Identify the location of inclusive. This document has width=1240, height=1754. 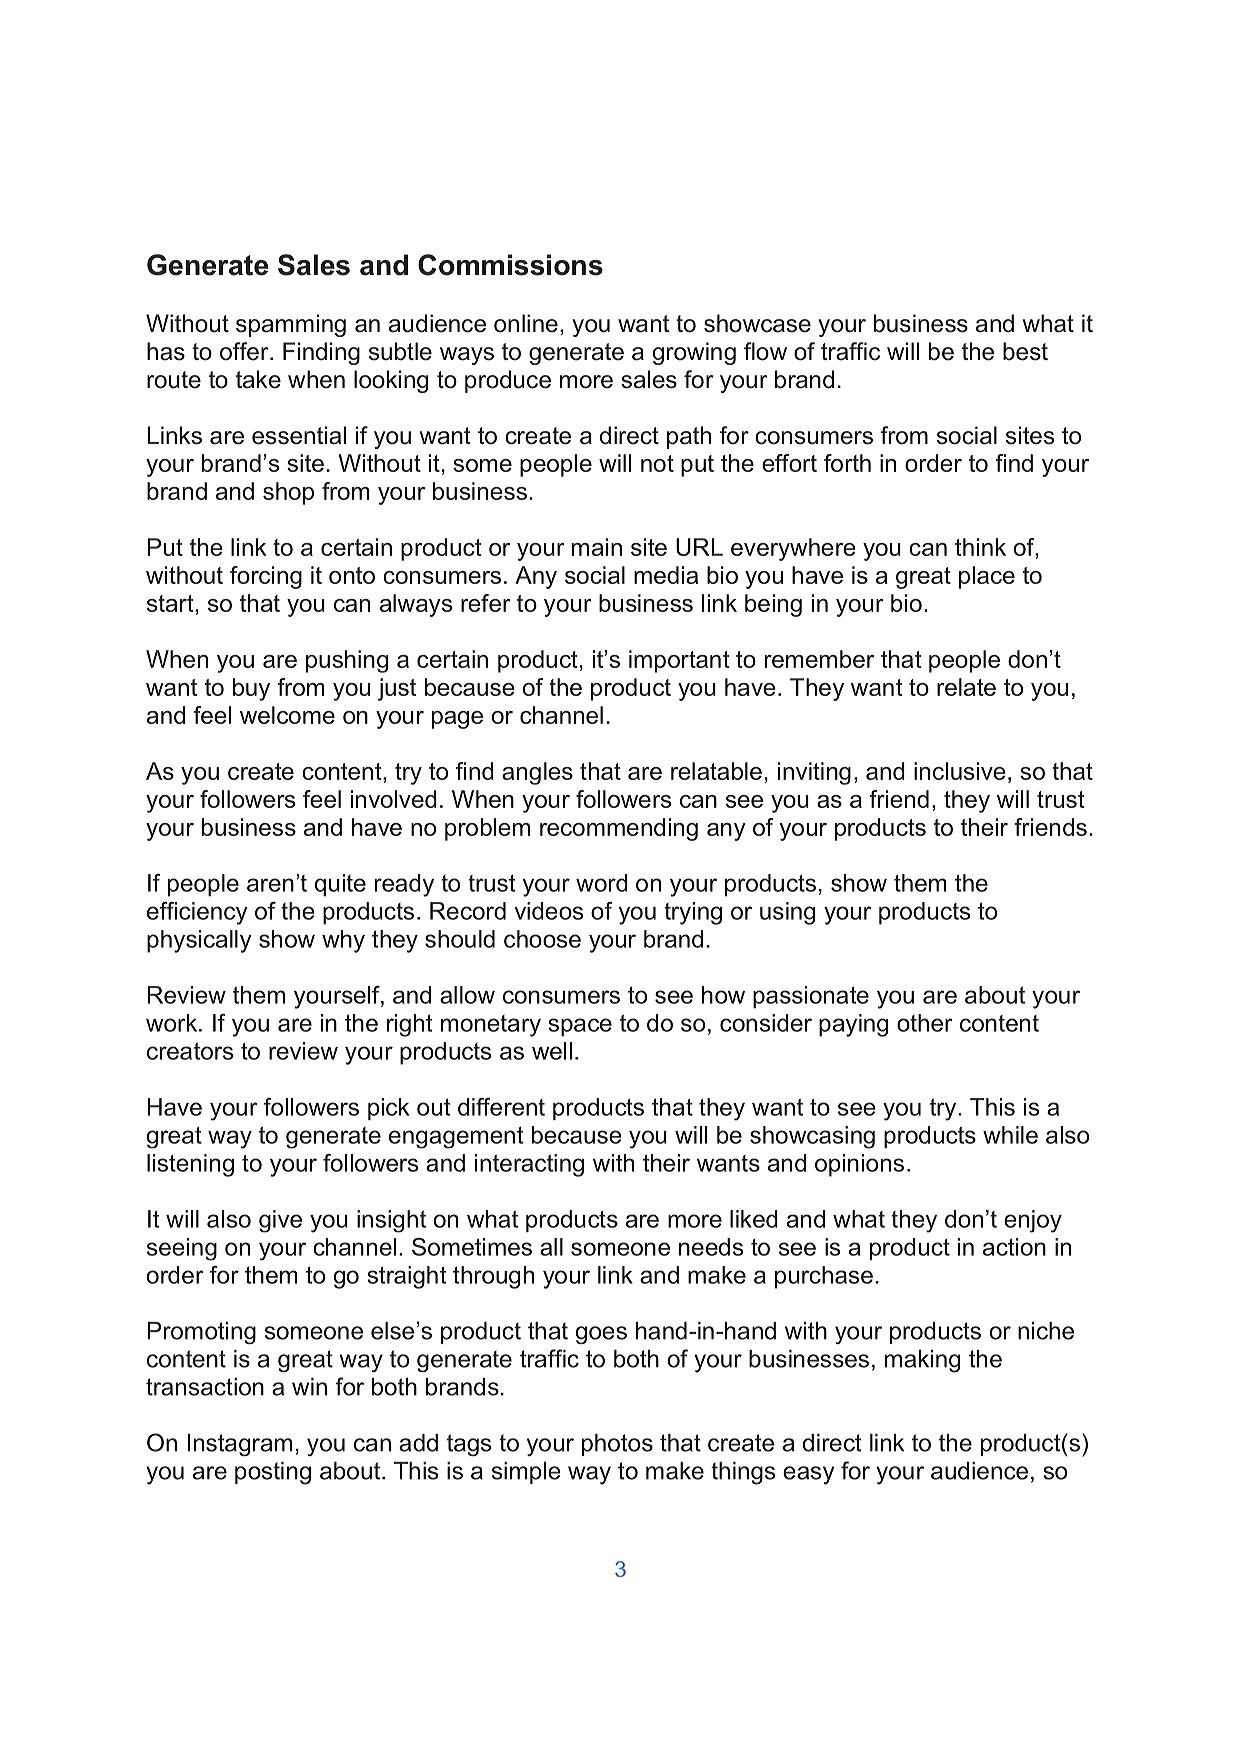
(960, 771).
